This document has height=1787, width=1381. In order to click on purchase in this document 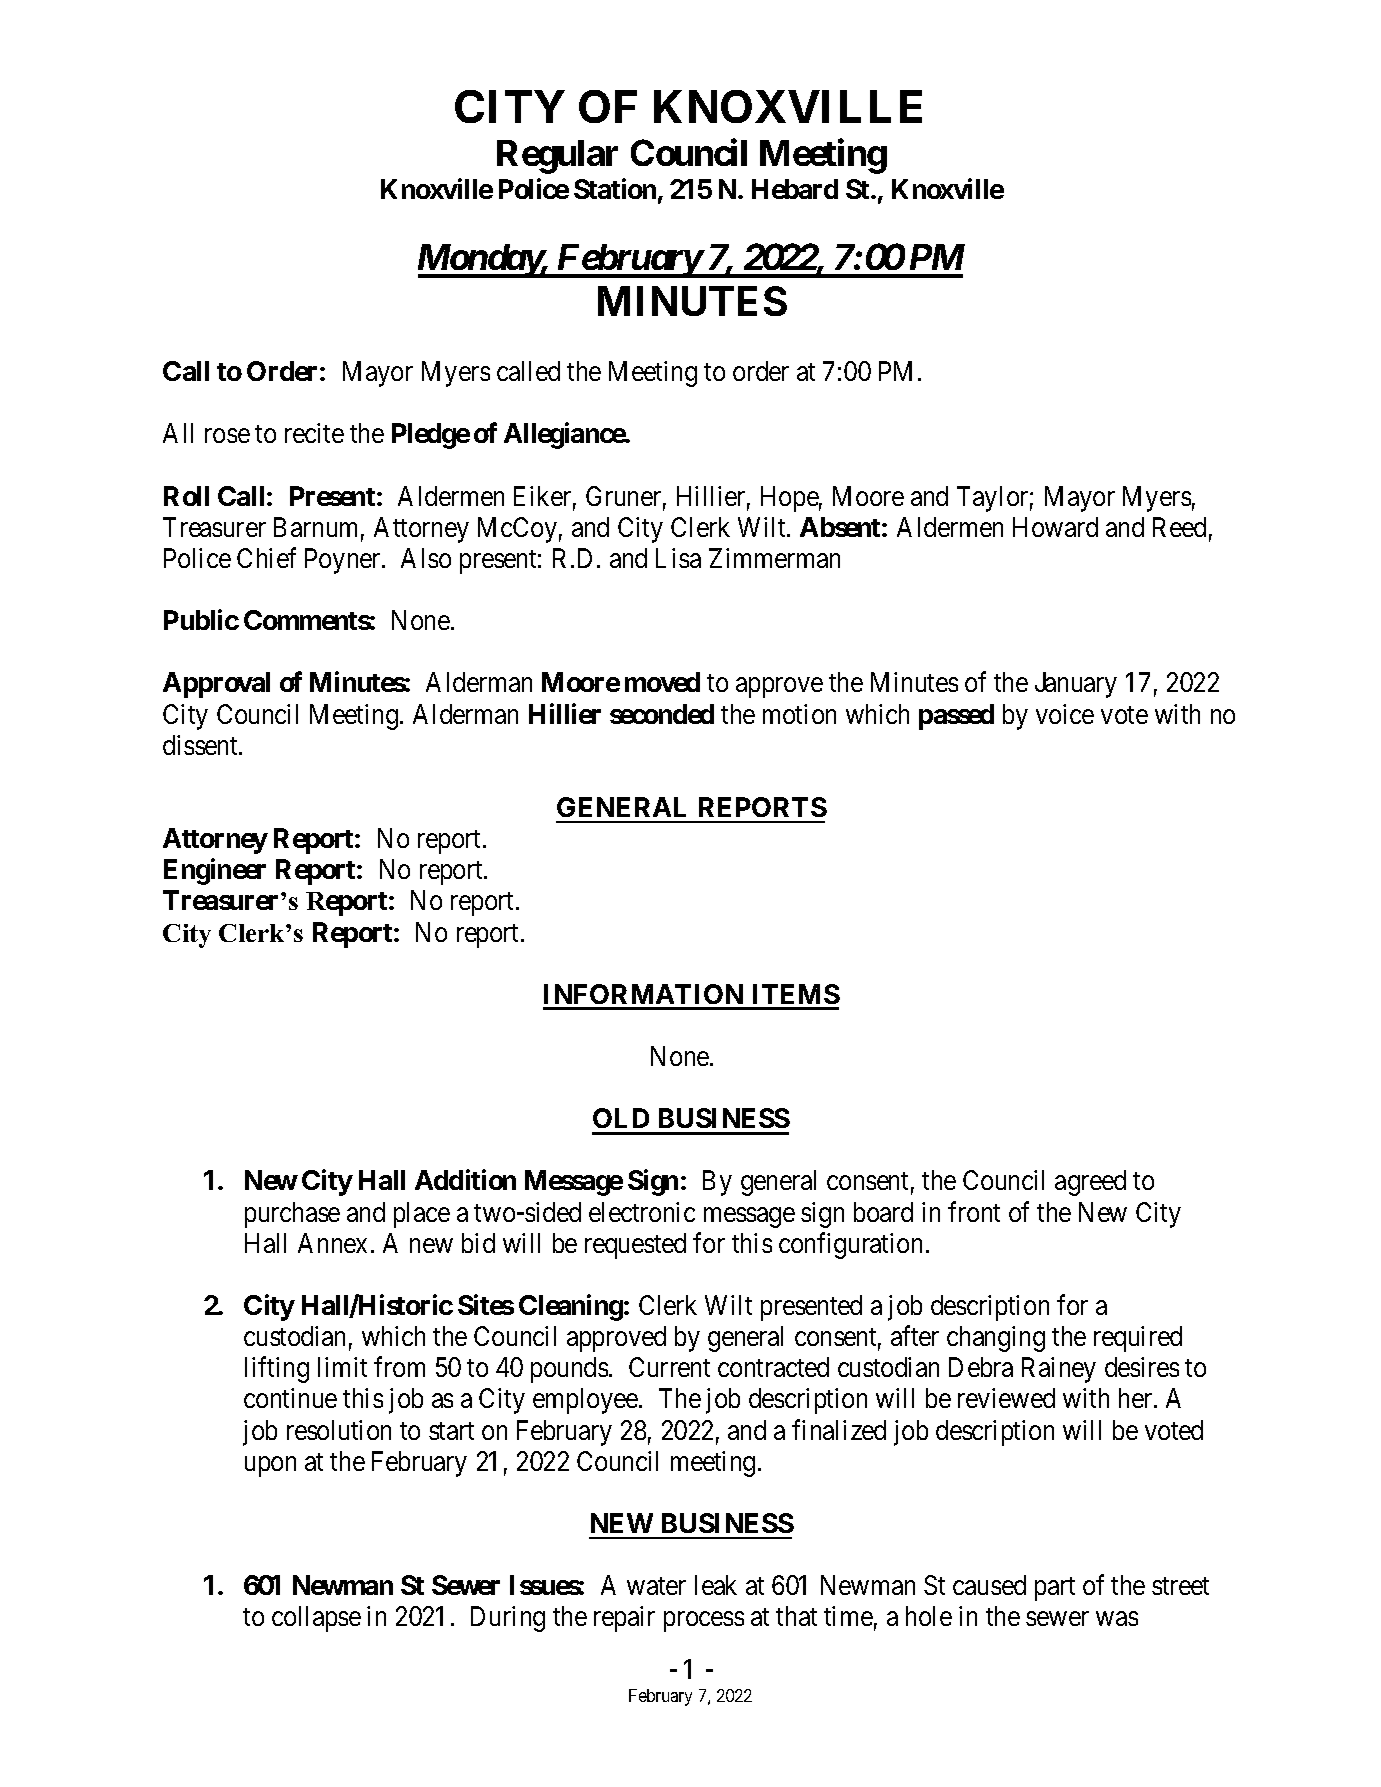, I will do `click(292, 1215)`.
